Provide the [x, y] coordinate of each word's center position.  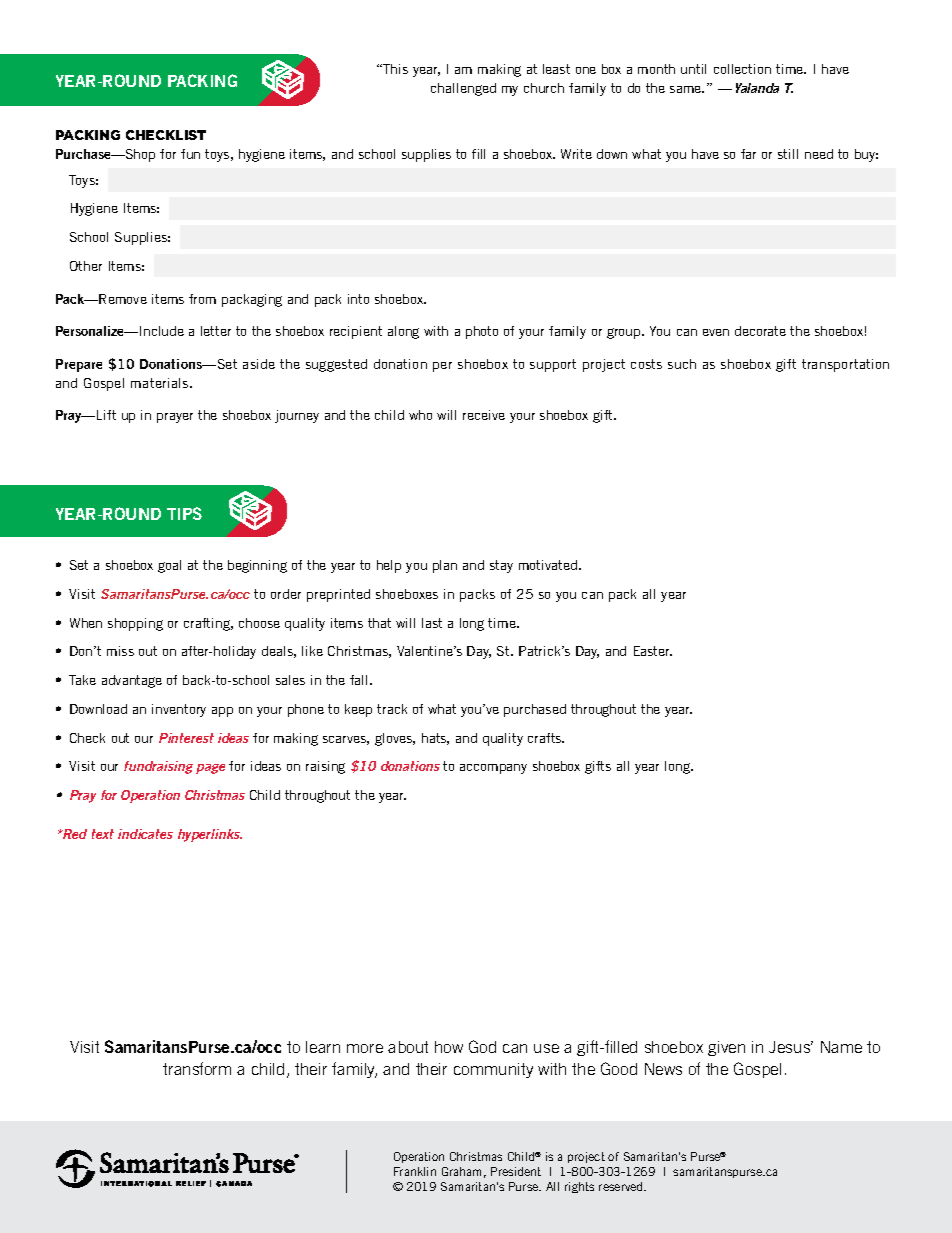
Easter [653, 651]
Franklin [415, 1171]
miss [120, 651]
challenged [463, 89]
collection [742, 69]
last [432, 623]
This [394, 69]
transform [197, 1068]
